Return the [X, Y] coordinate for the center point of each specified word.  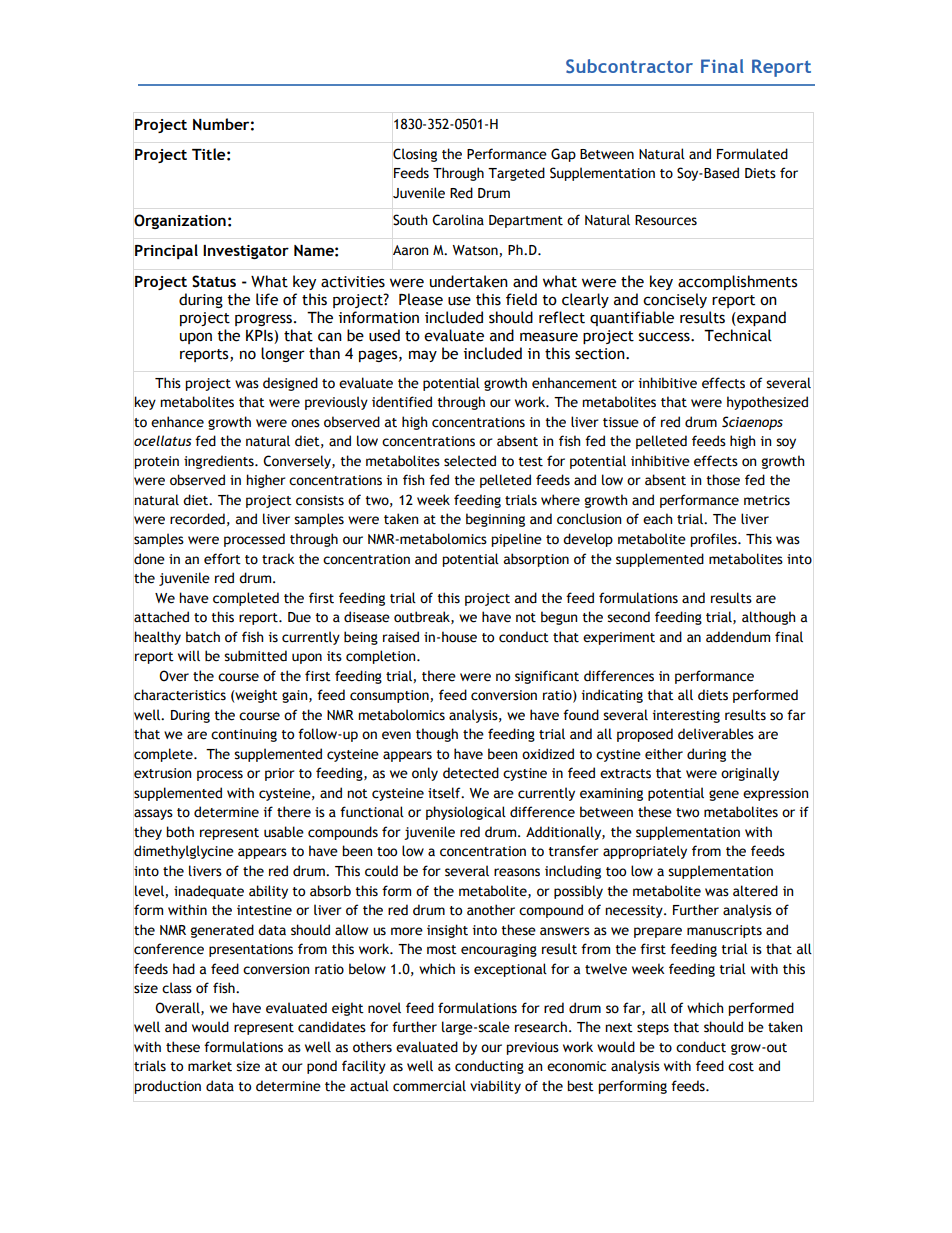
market [210, 1066]
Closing [415, 155]
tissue [621, 422]
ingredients [220, 462]
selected [470, 461]
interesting [686, 716]
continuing [244, 735]
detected [471, 773]
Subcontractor [629, 66]
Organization [180, 221]
